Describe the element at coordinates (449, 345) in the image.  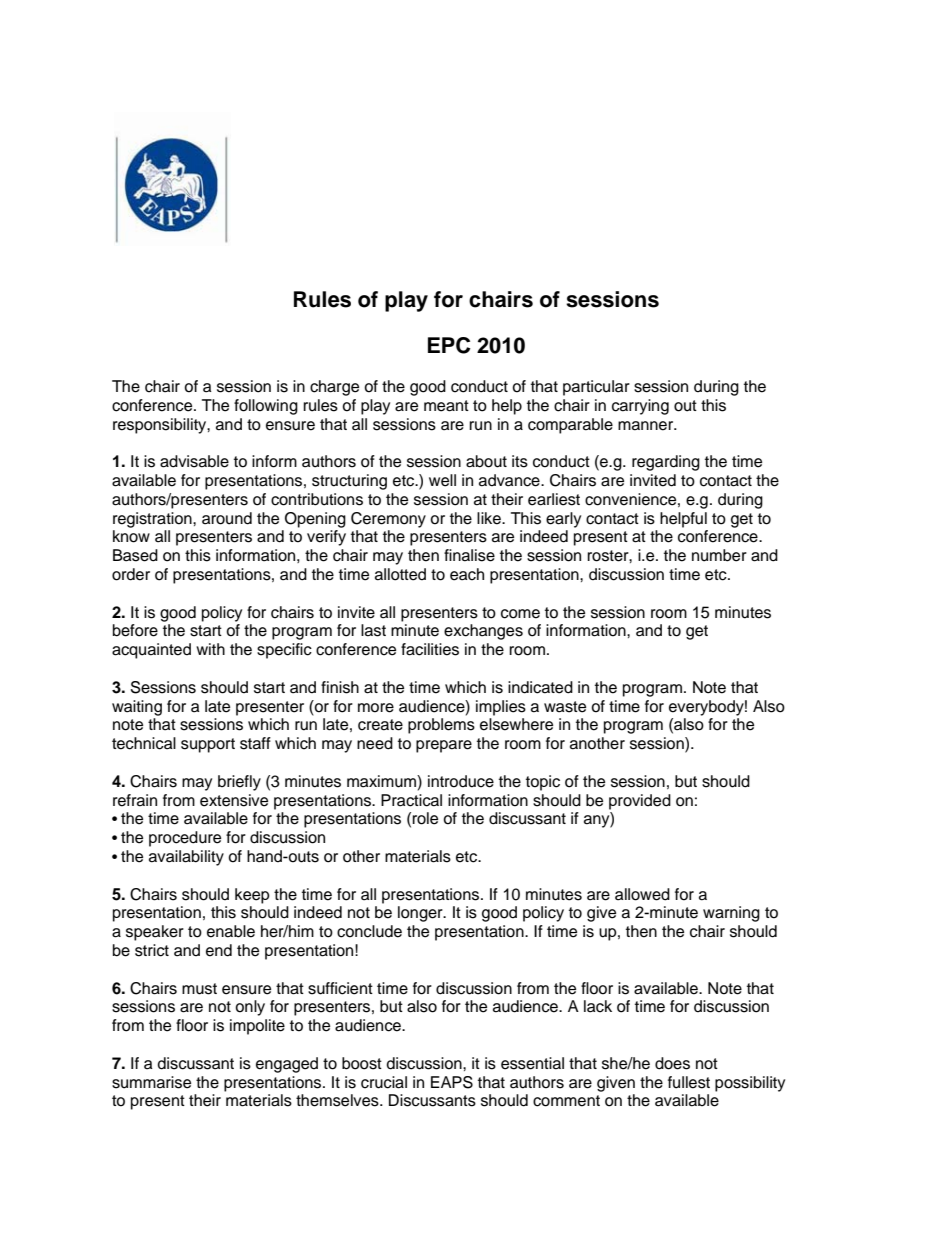
I see `EPC` at that location.
